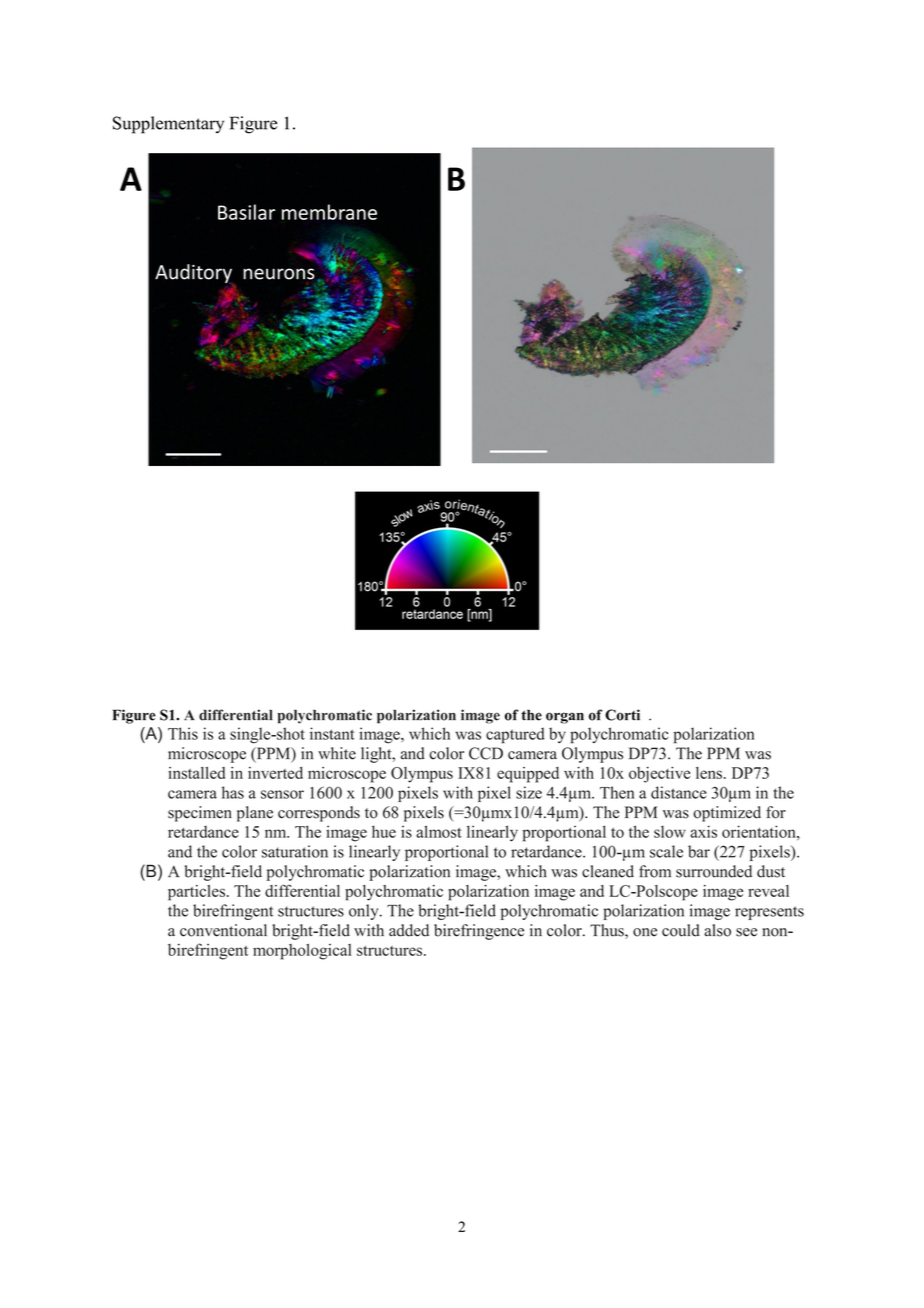 The height and width of the screenshot is (1308, 924). I want to click on Supplementary, so click(168, 125).
